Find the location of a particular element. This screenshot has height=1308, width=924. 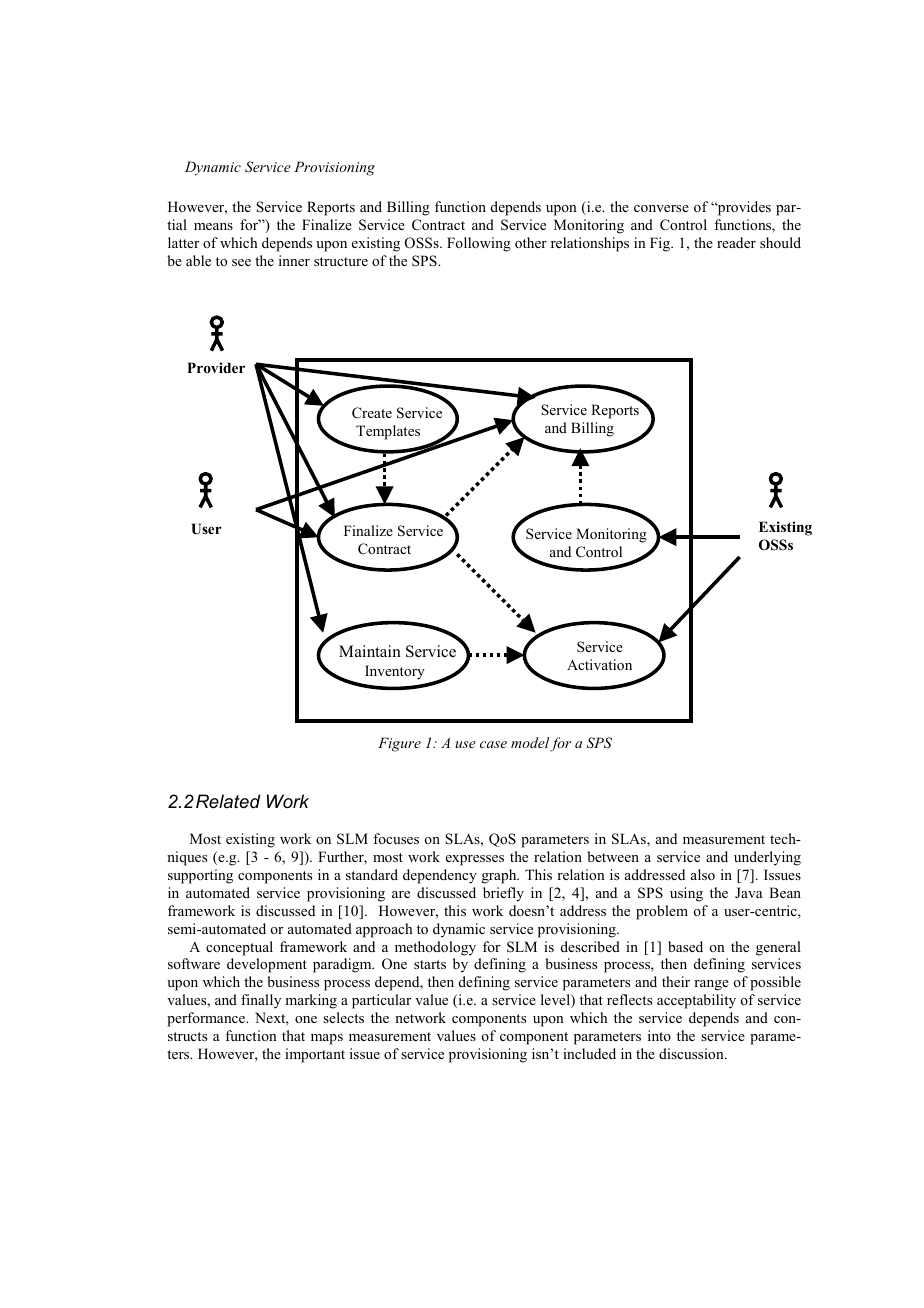

reader is located at coordinates (736, 242).
